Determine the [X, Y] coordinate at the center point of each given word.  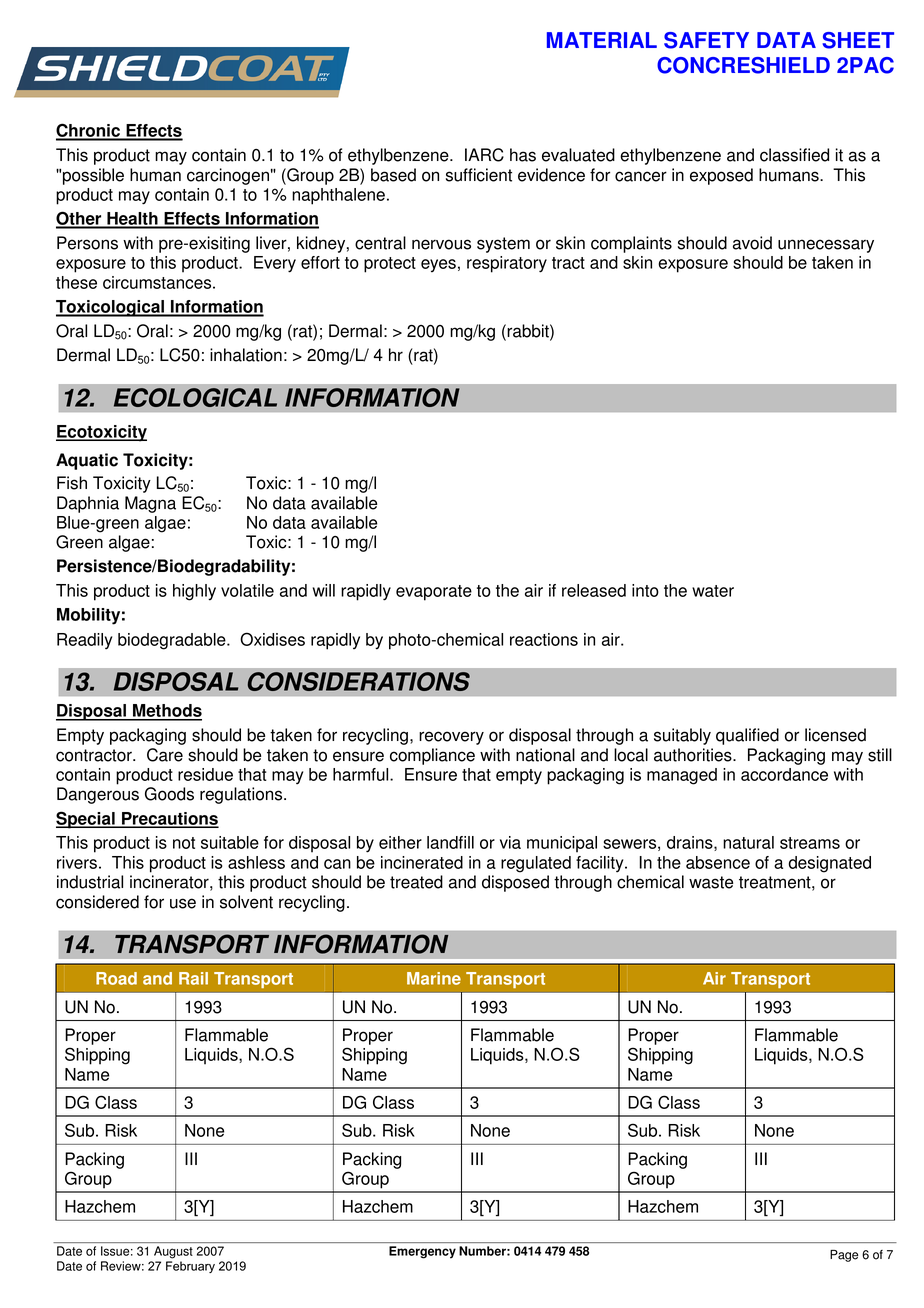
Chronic [89, 131]
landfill [450, 842]
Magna [150, 504]
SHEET [858, 40]
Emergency [422, 1252]
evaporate [434, 593]
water [713, 591]
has [523, 155]
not [184, 843]
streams [810, 843]
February [190, 1267]
